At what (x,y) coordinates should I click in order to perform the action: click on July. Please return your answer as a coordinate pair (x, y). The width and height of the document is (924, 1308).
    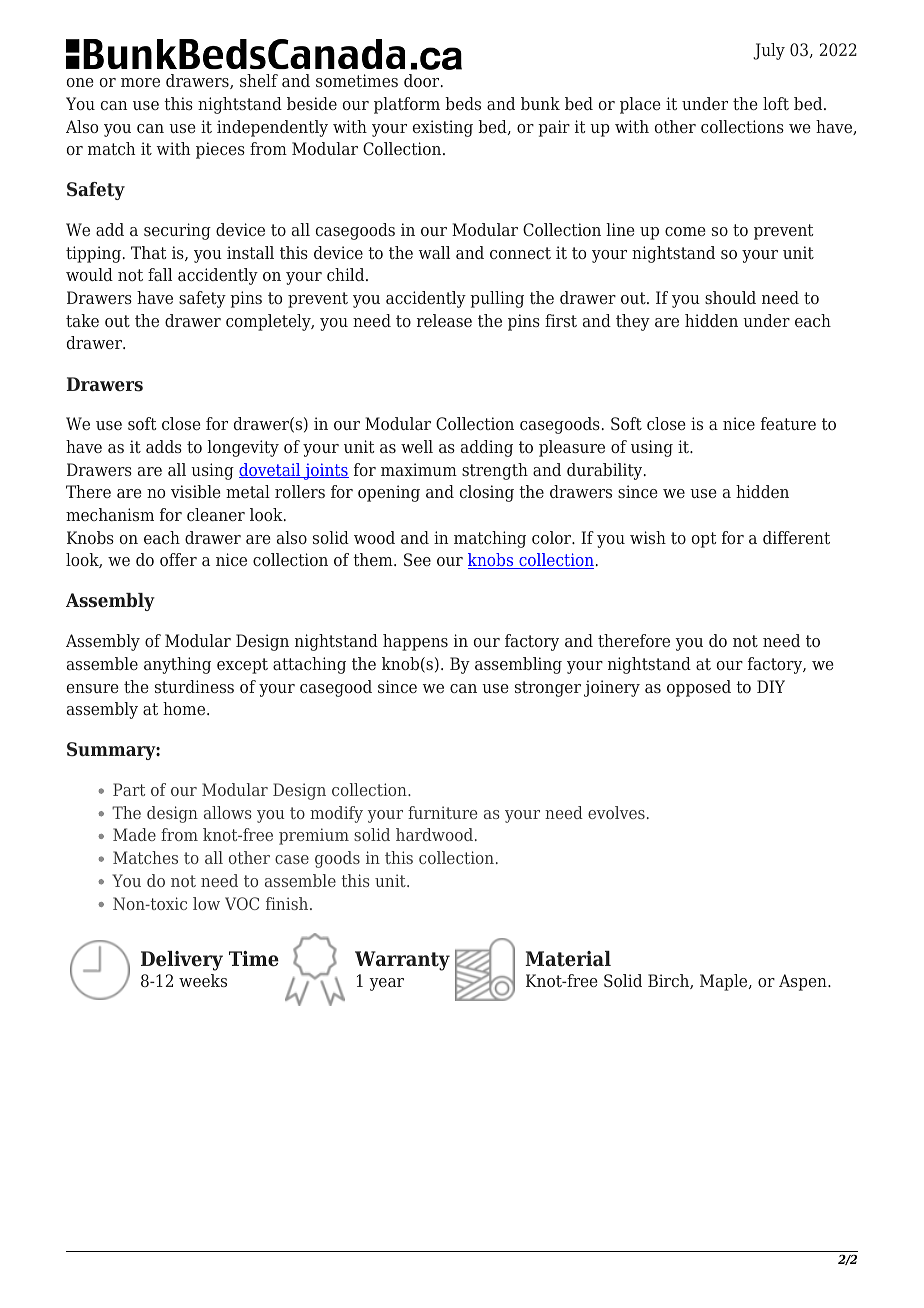
    Looking at the image, I should click on (769, 51).
